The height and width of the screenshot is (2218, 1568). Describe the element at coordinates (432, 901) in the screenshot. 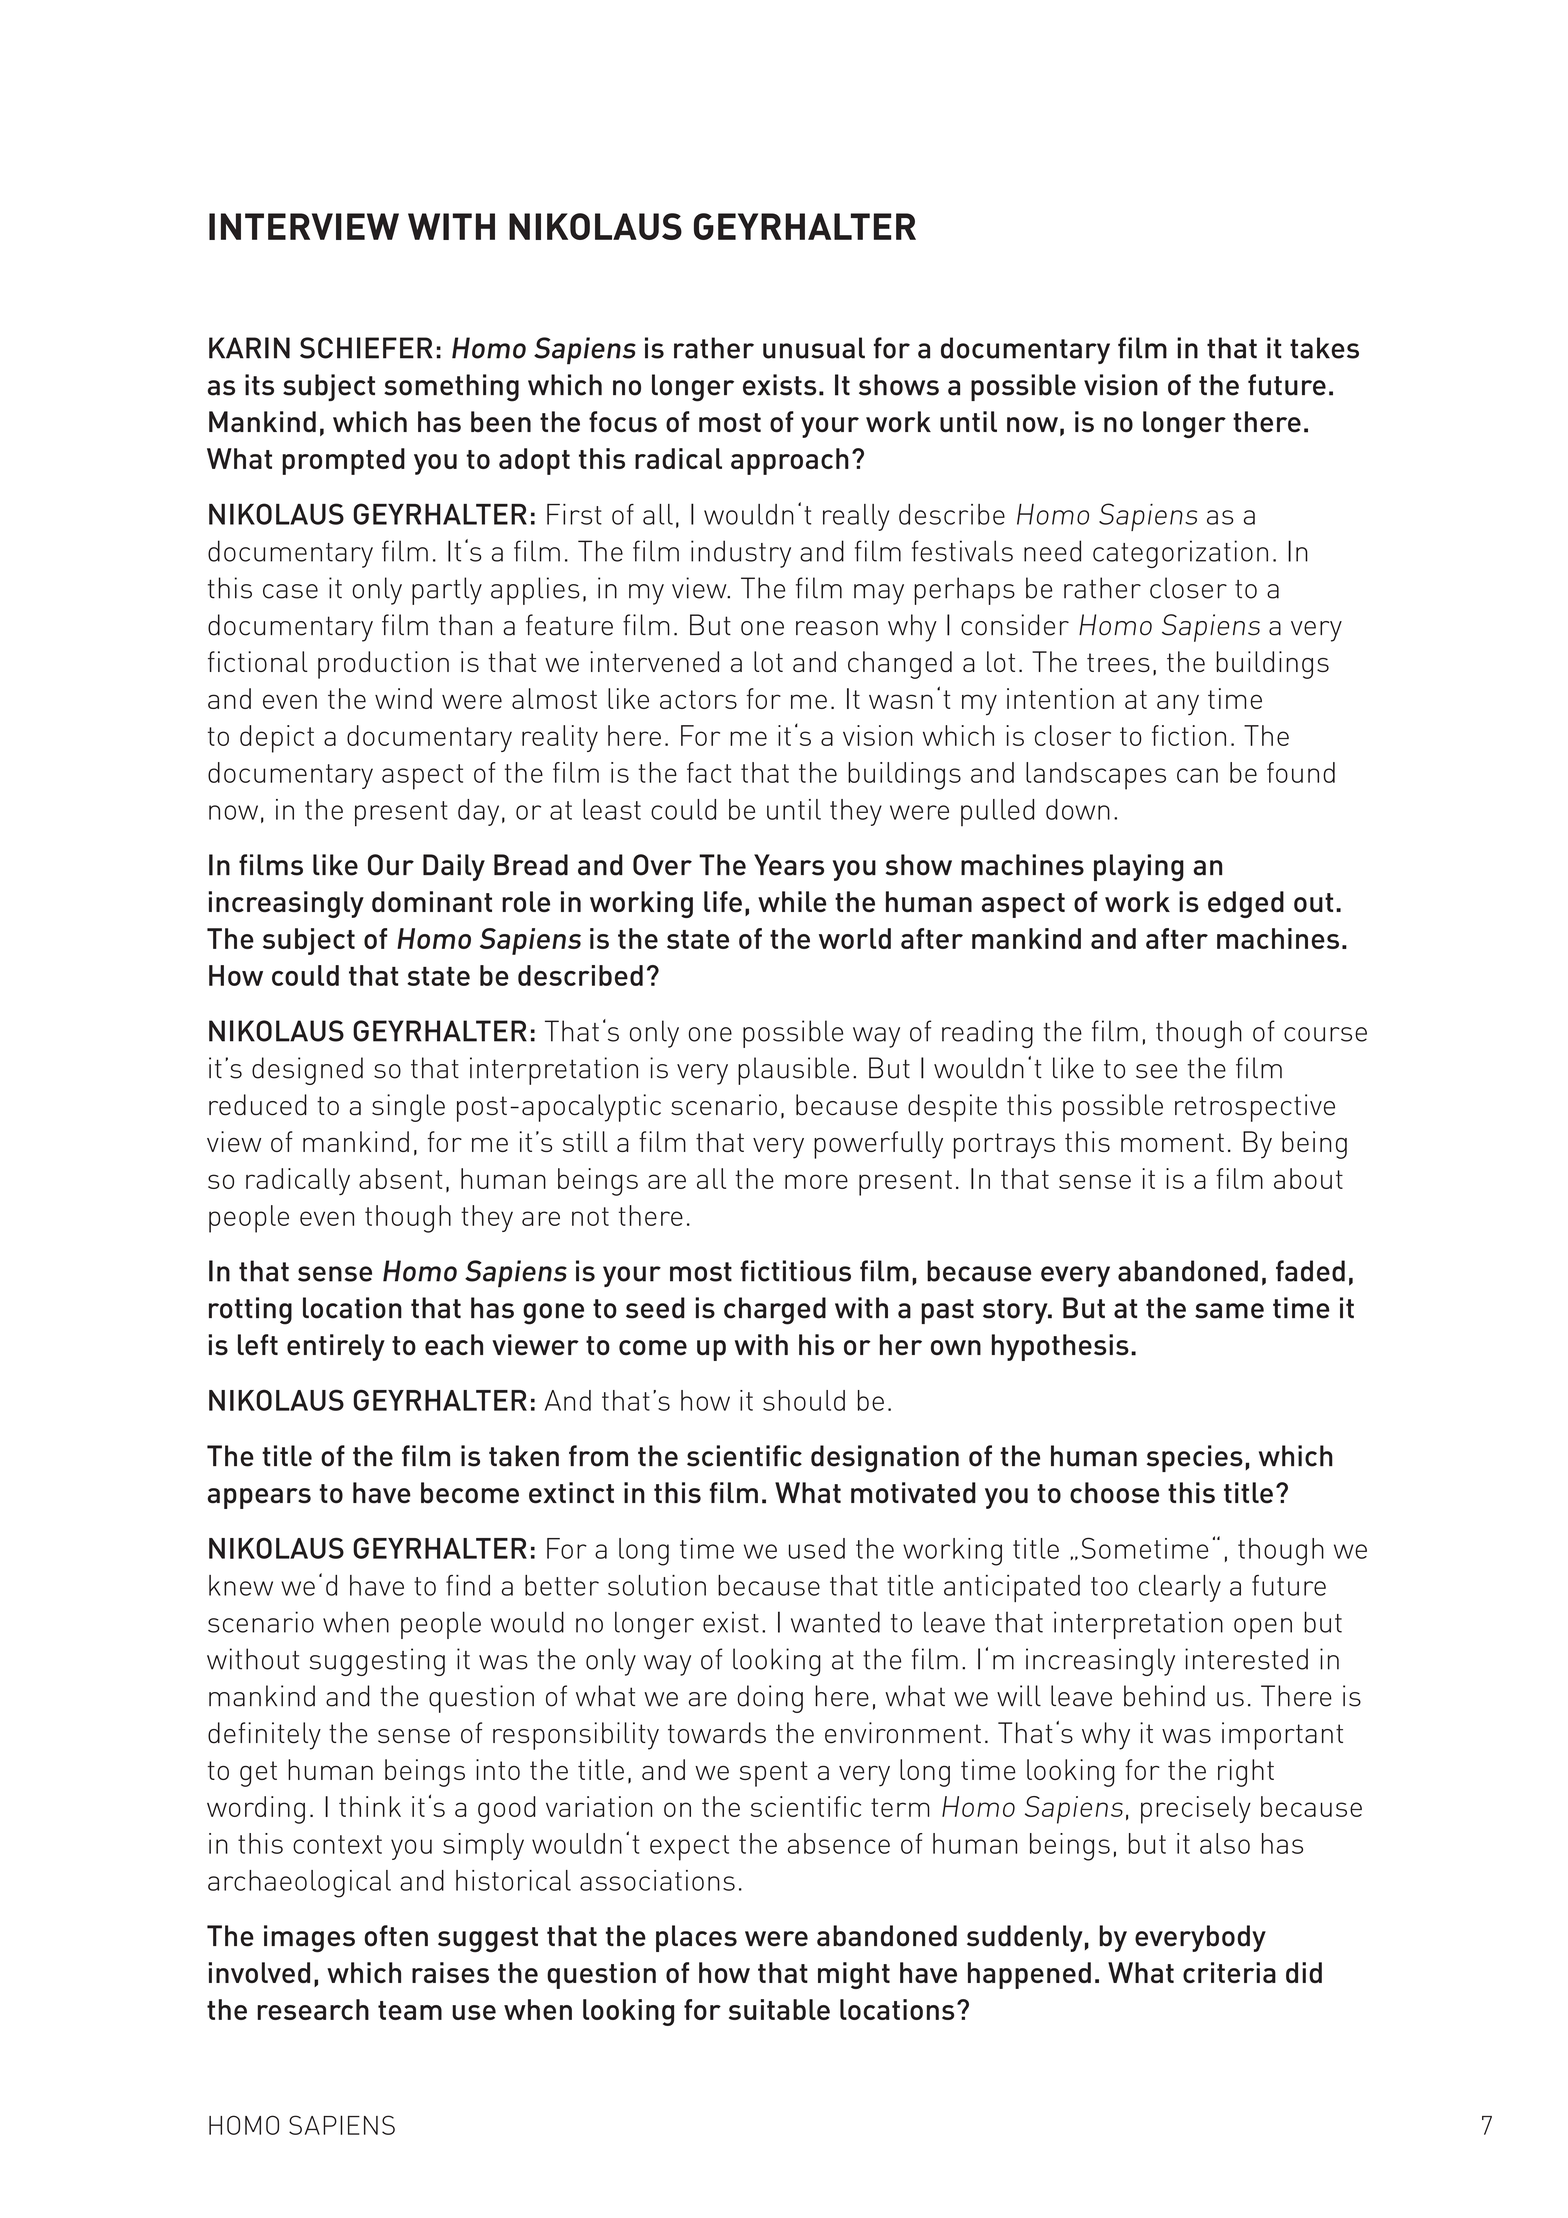

I see `dominant` at that location.
